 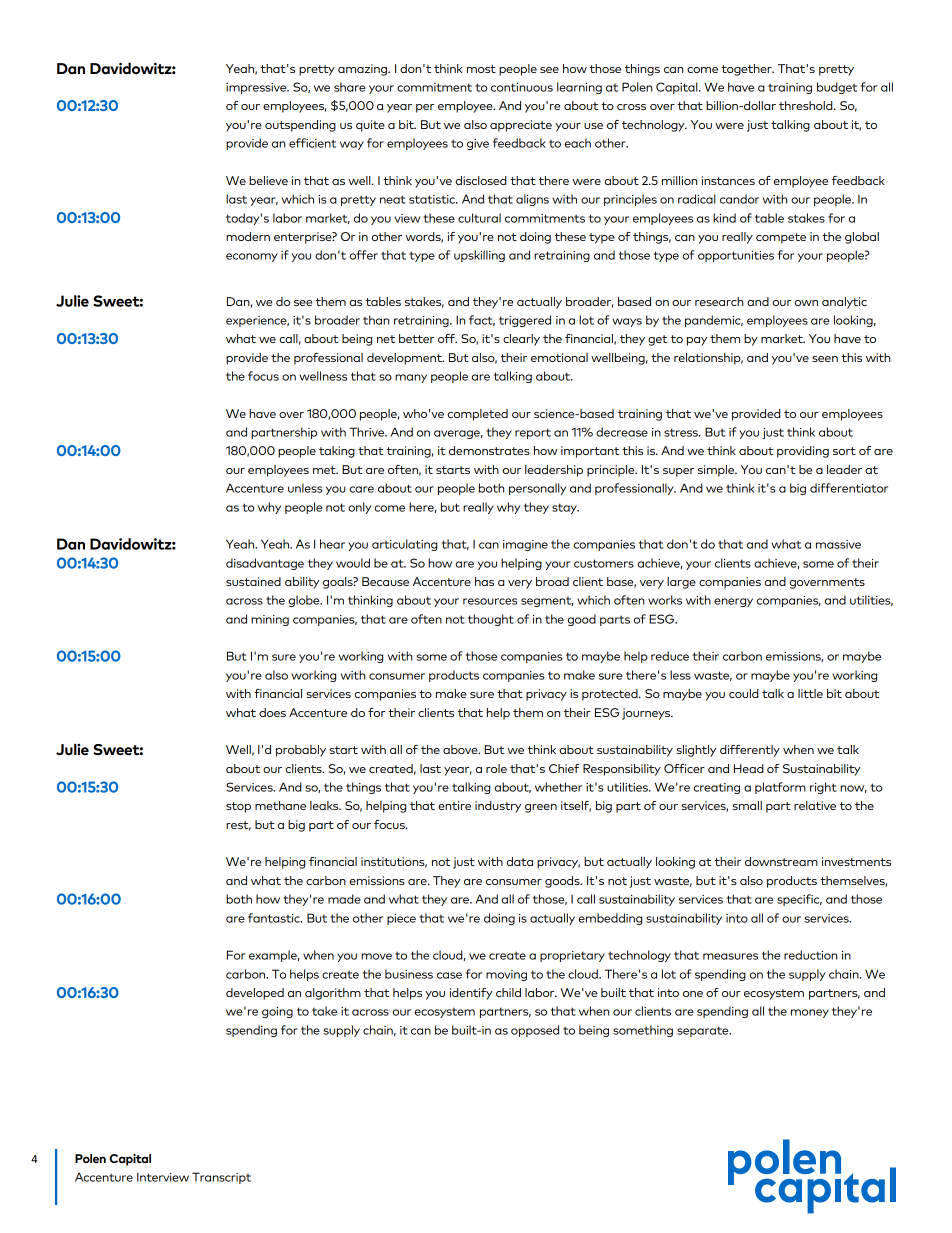 What do you see at coordinates (520, 861) in the screenshot?
I see `data` at bounding box center [520, 861].
